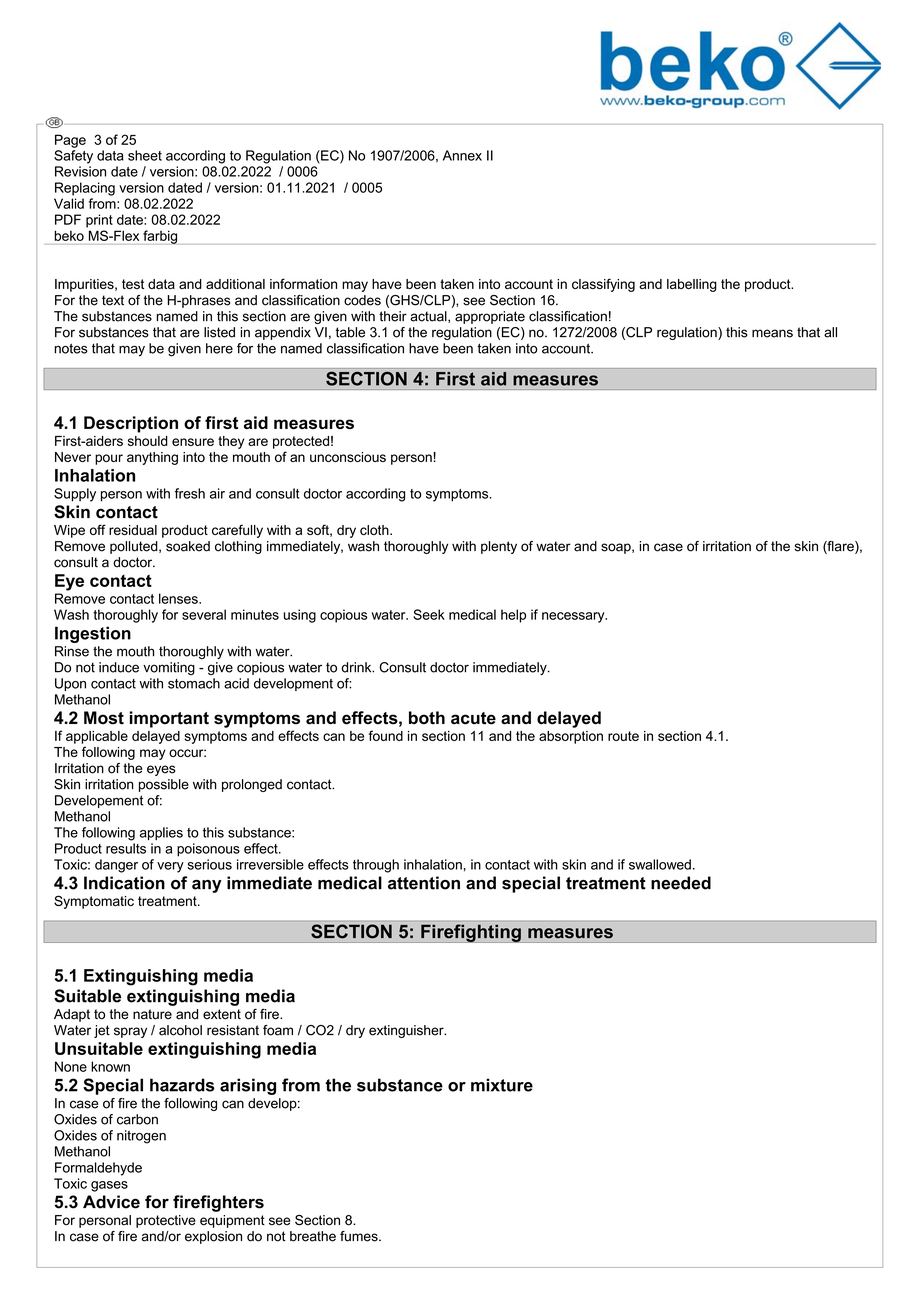  What do you see at coordinates (169, 668) in the screenshot?
I see `vomiting` at bounding box center [169, 668].
